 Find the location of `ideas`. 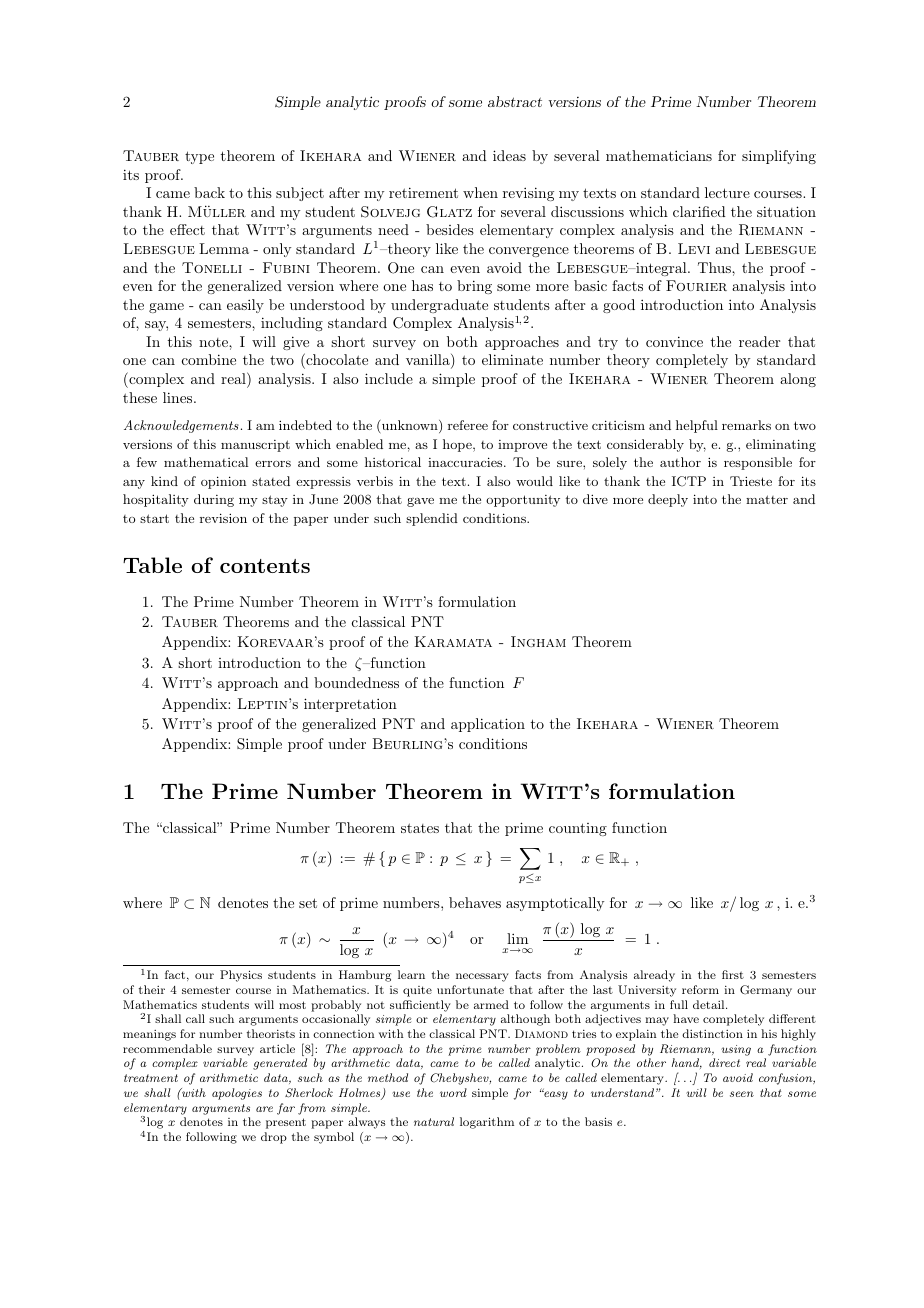

ideas is located at coordinates (509, 155).
